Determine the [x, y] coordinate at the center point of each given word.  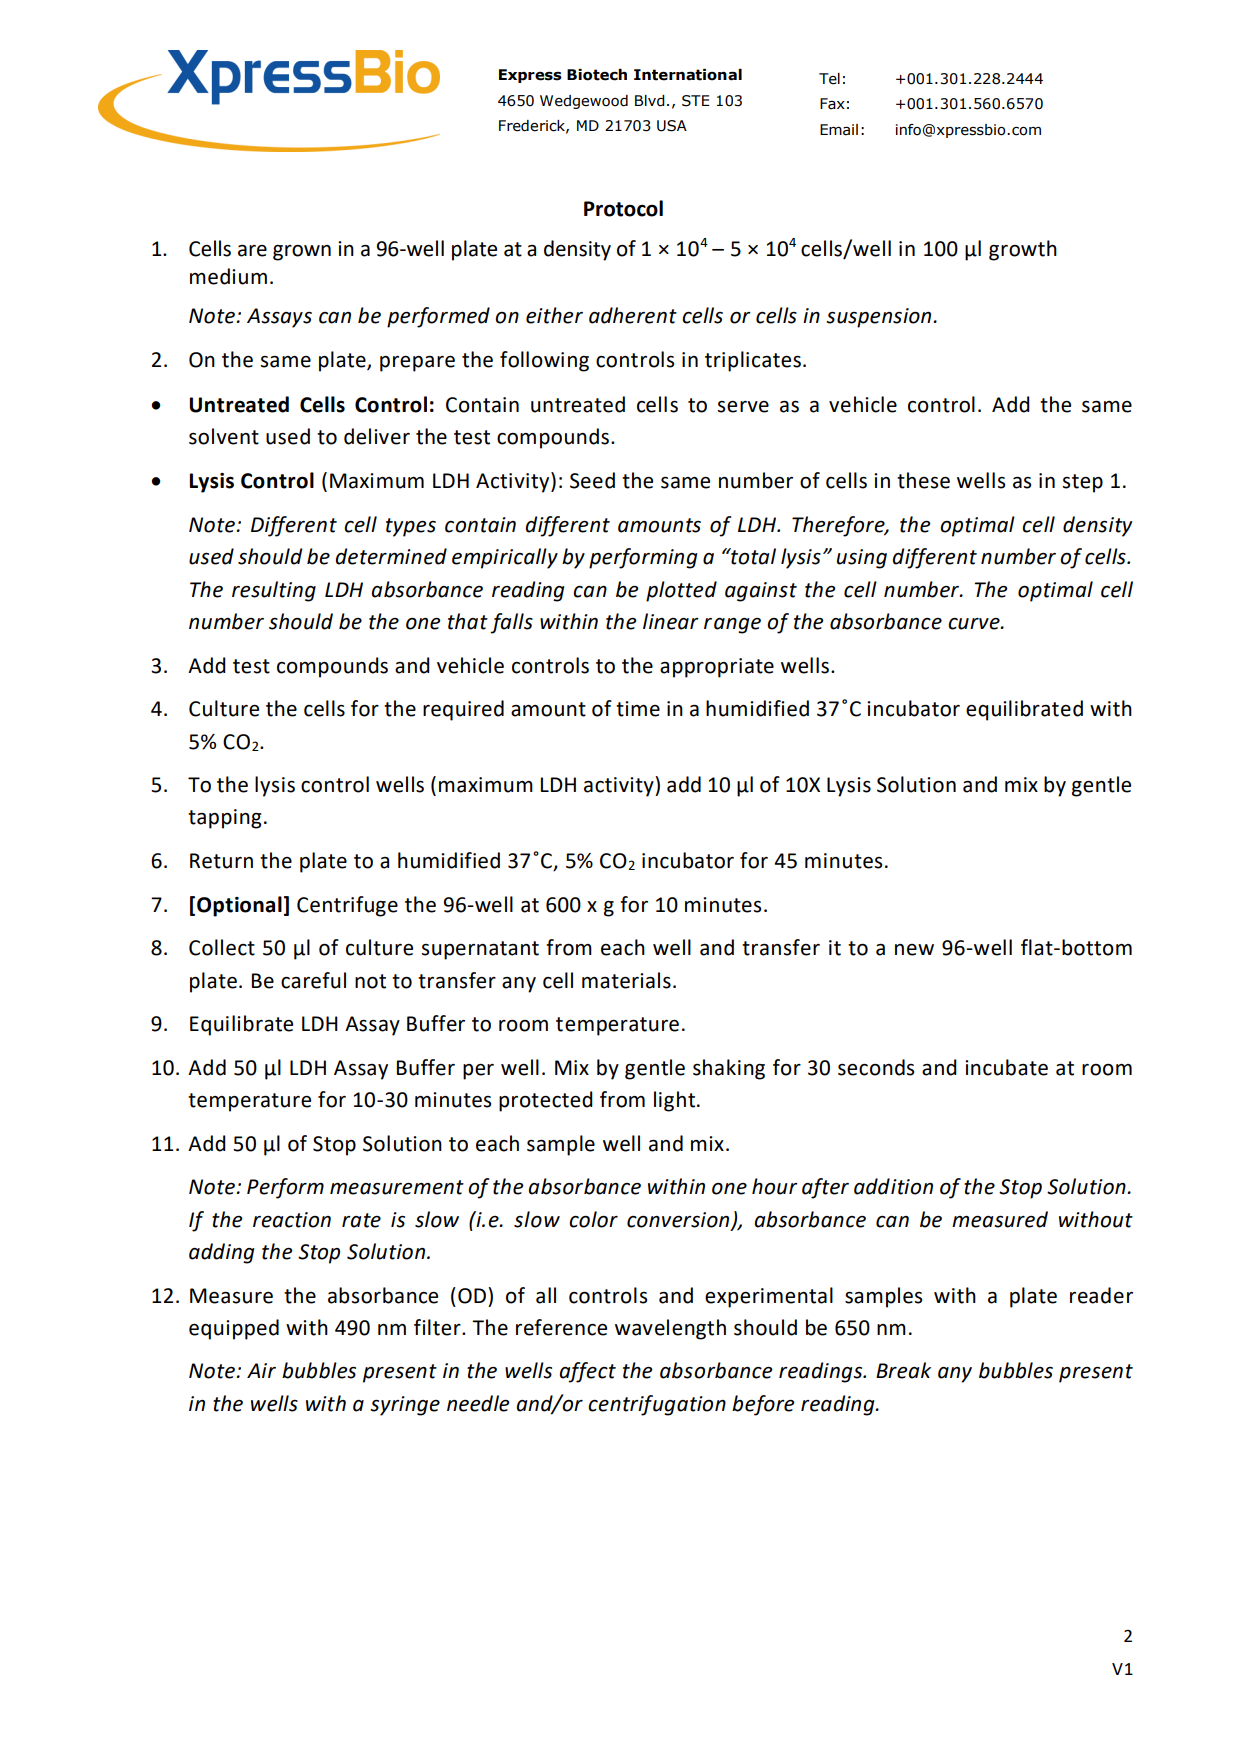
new [914, 950]
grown [302, 253]
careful [313, 980]
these [923, 480]
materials [626, 980]
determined [391, 556]
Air [261, 1370]
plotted [681, 591]
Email [839, 130]
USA [672, 126]
